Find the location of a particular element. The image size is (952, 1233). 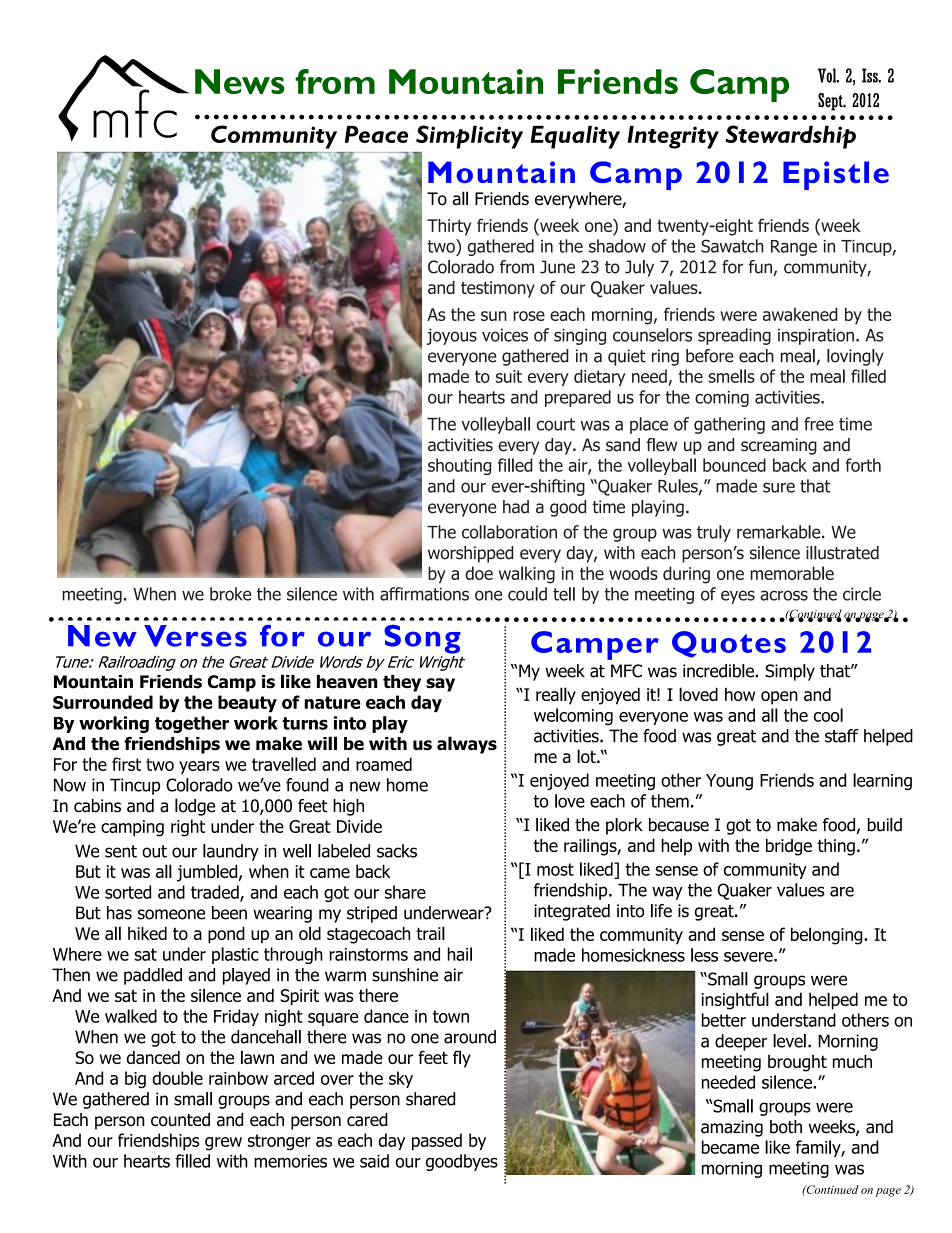

sorted is located at coordinates (128, 892).
